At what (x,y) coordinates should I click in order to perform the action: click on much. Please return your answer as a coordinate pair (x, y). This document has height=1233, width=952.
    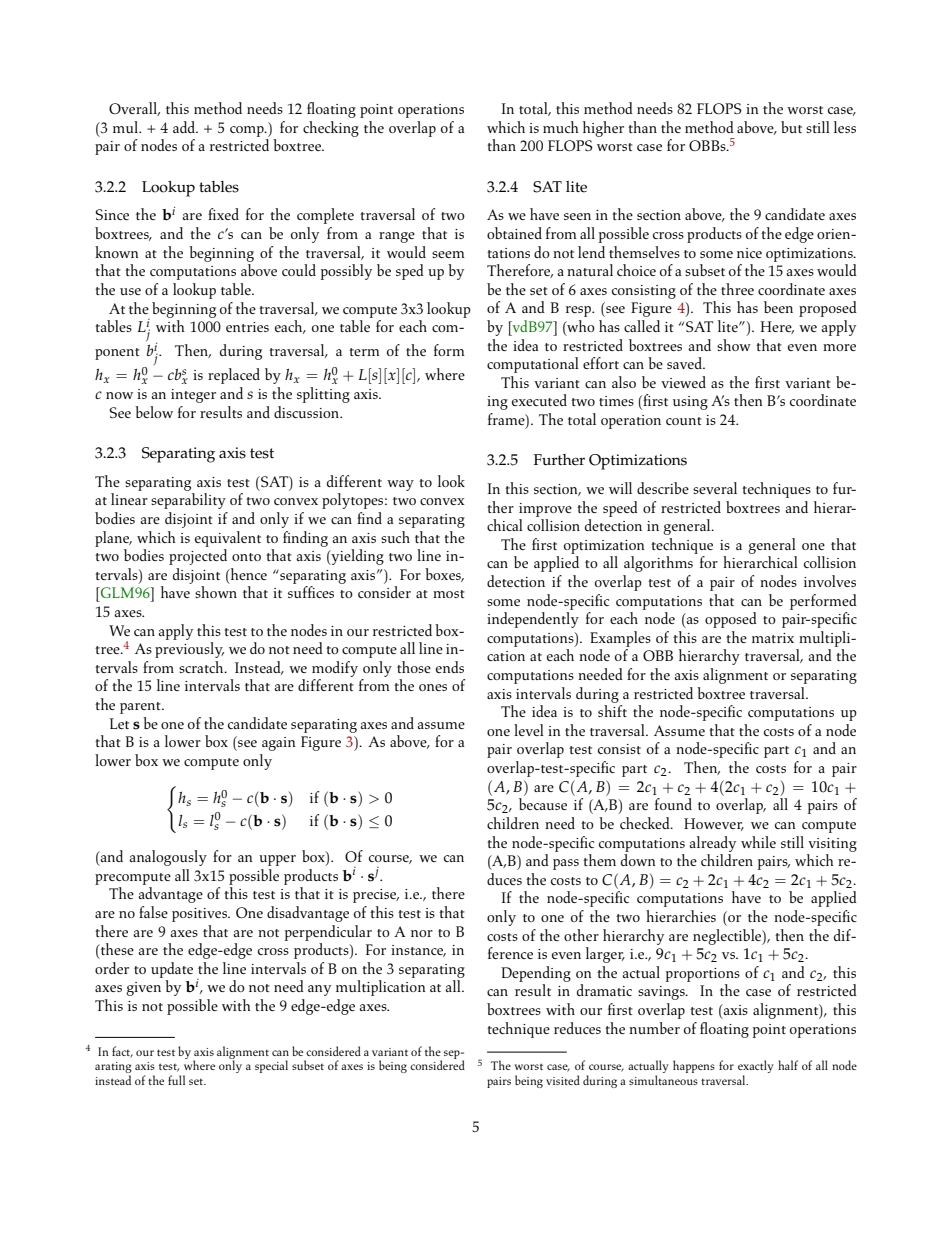
    Looking at the image, I should click on (561, 127).
